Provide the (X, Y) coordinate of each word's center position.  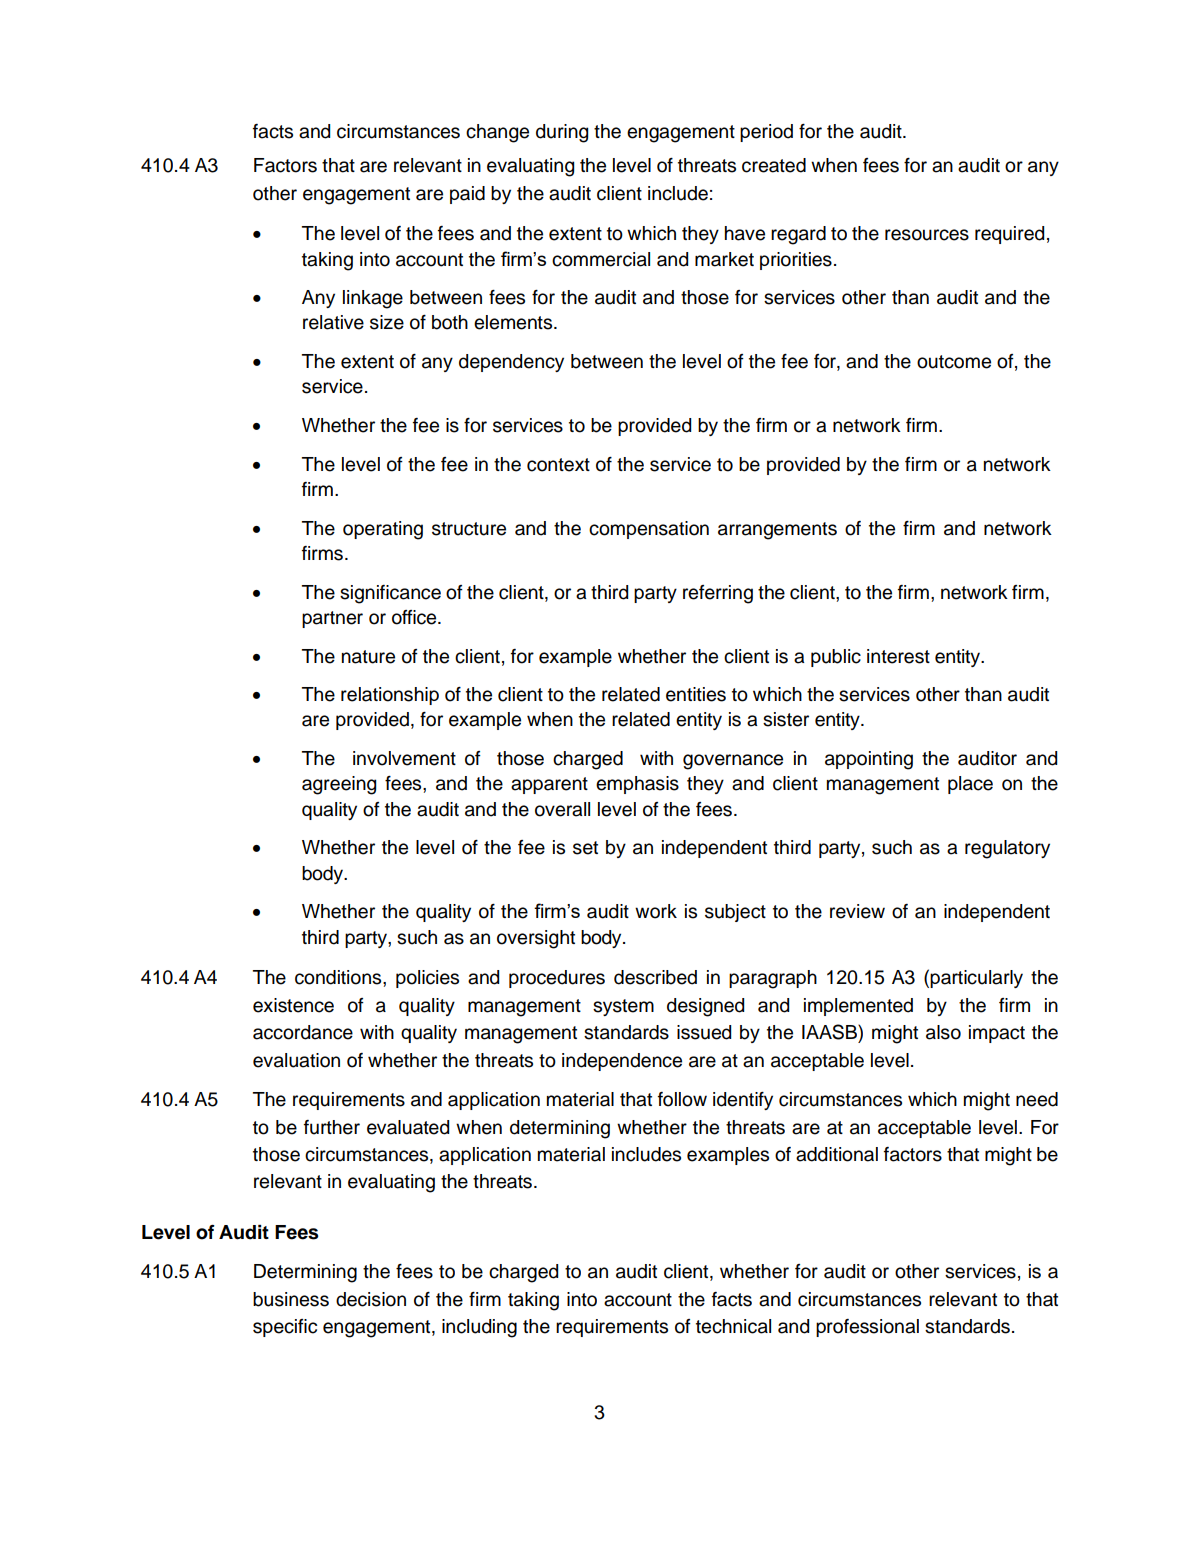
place (970, 785)
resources (927, 235)
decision (371, 1299)
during (562, 133)
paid (467, 195)
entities (696, 694)
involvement (404, 758)
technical (733, 1326)
